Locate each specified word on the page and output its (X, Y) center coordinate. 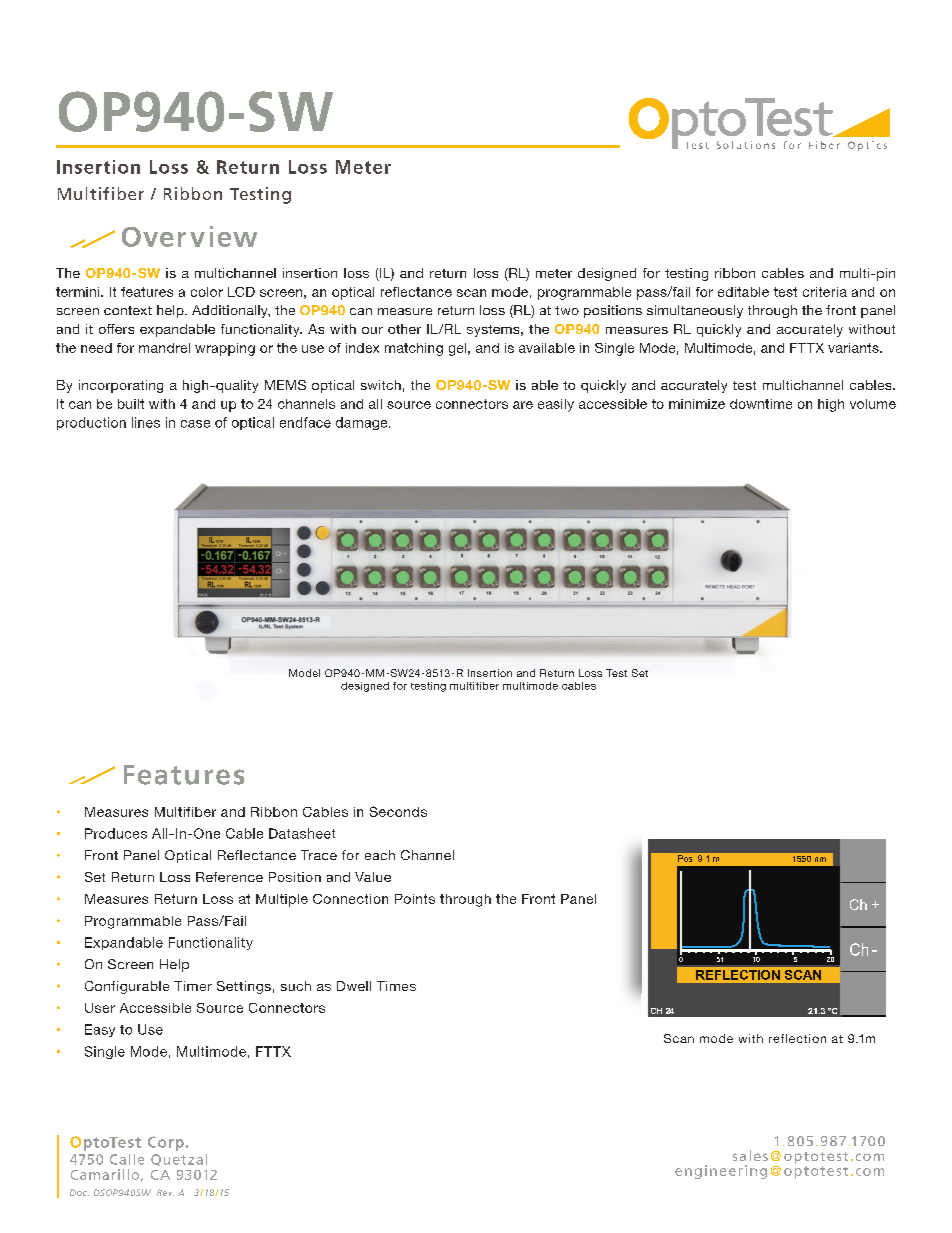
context (128, 310)
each (380, 855)
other (404, 329)
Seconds (398, 811)
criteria (825, 292)
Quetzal (179, 1160)
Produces (116, 833)
